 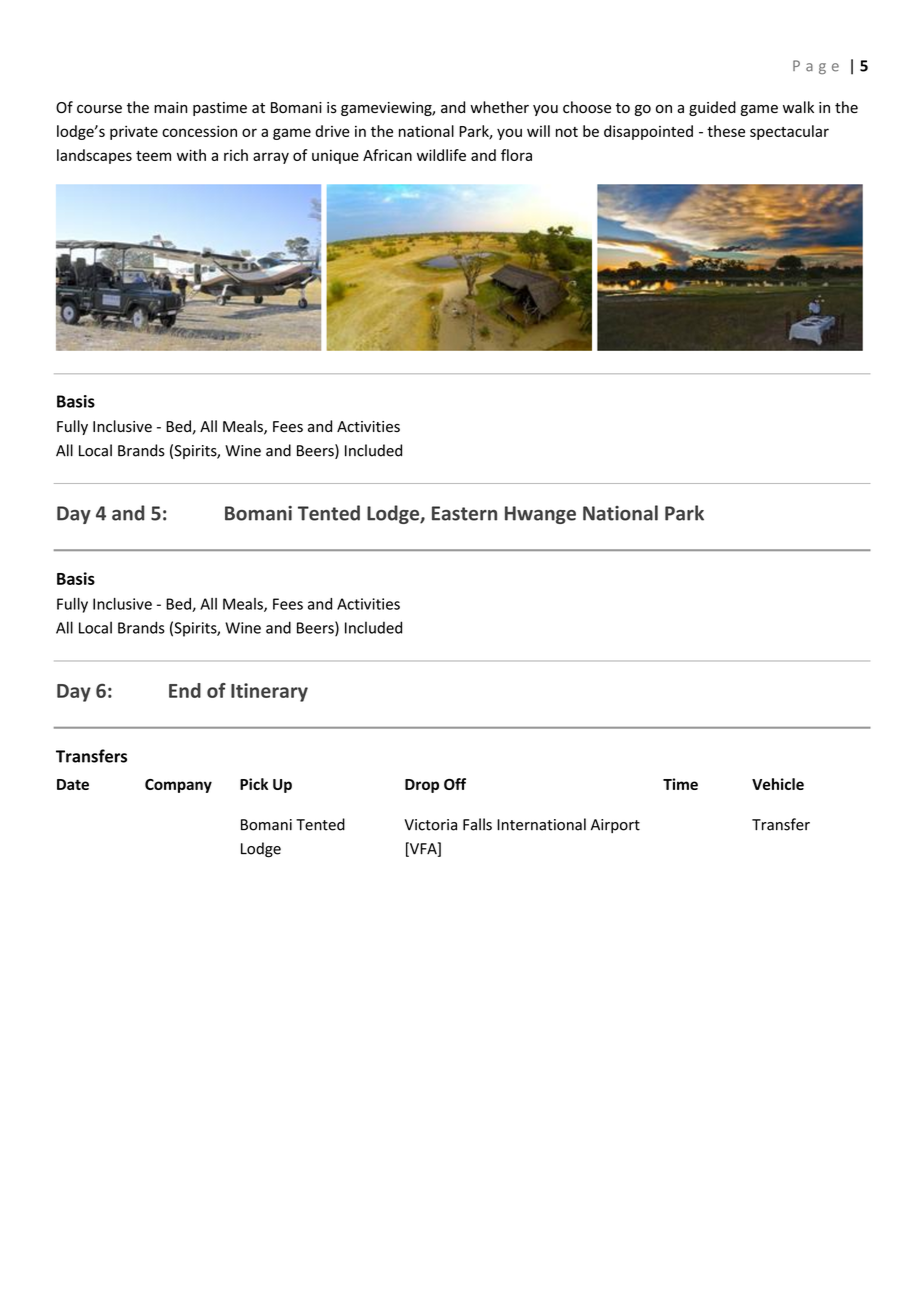 What do you see at coordinates (269, 692) in the image?
I see `Itinerary` at bounding box center [269, 692].
